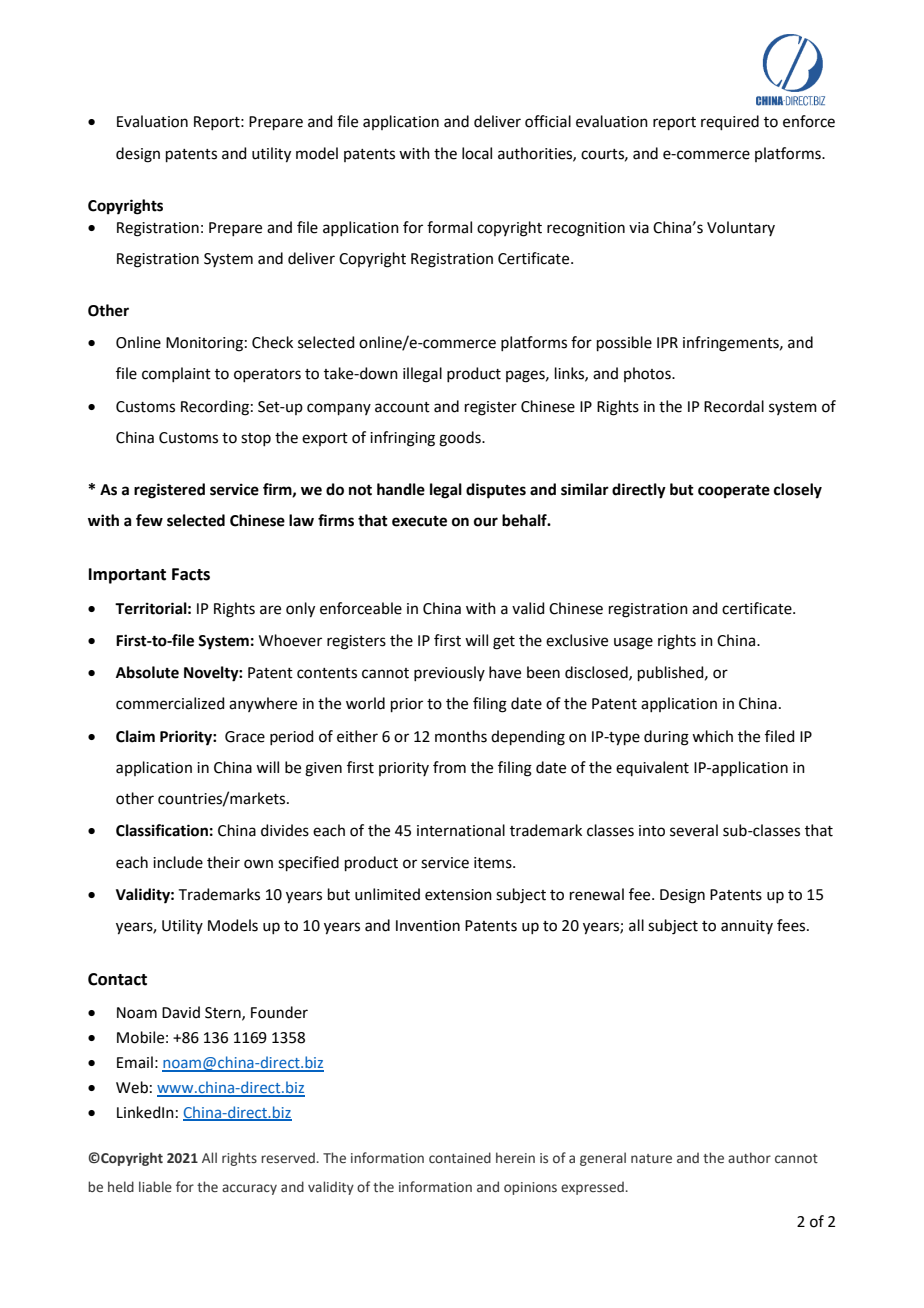 The image size is (924, 1308). I want to click on Monitoring, so click(204, 344).
